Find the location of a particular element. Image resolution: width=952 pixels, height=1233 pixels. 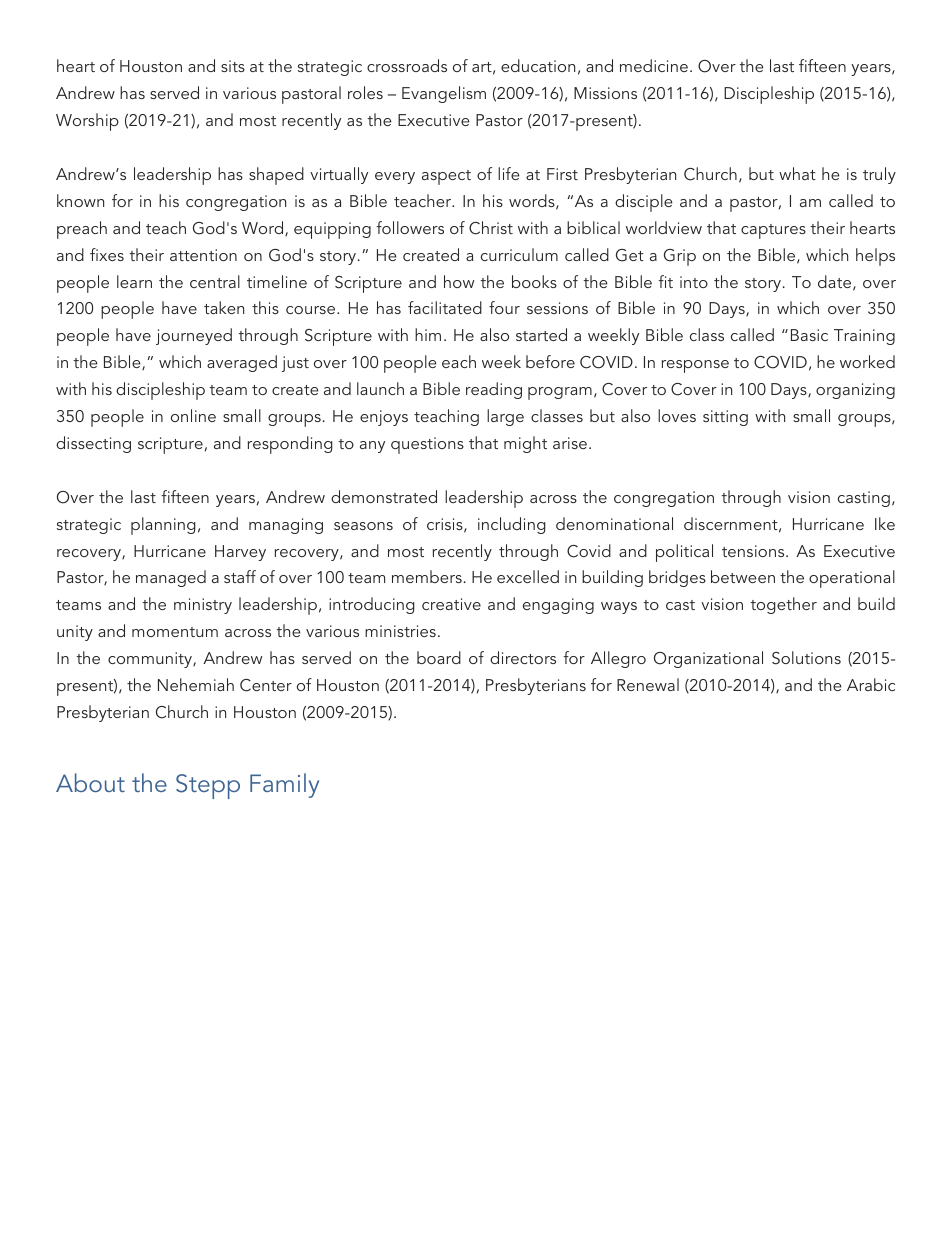

sits is located at coordinates (233, 66).
